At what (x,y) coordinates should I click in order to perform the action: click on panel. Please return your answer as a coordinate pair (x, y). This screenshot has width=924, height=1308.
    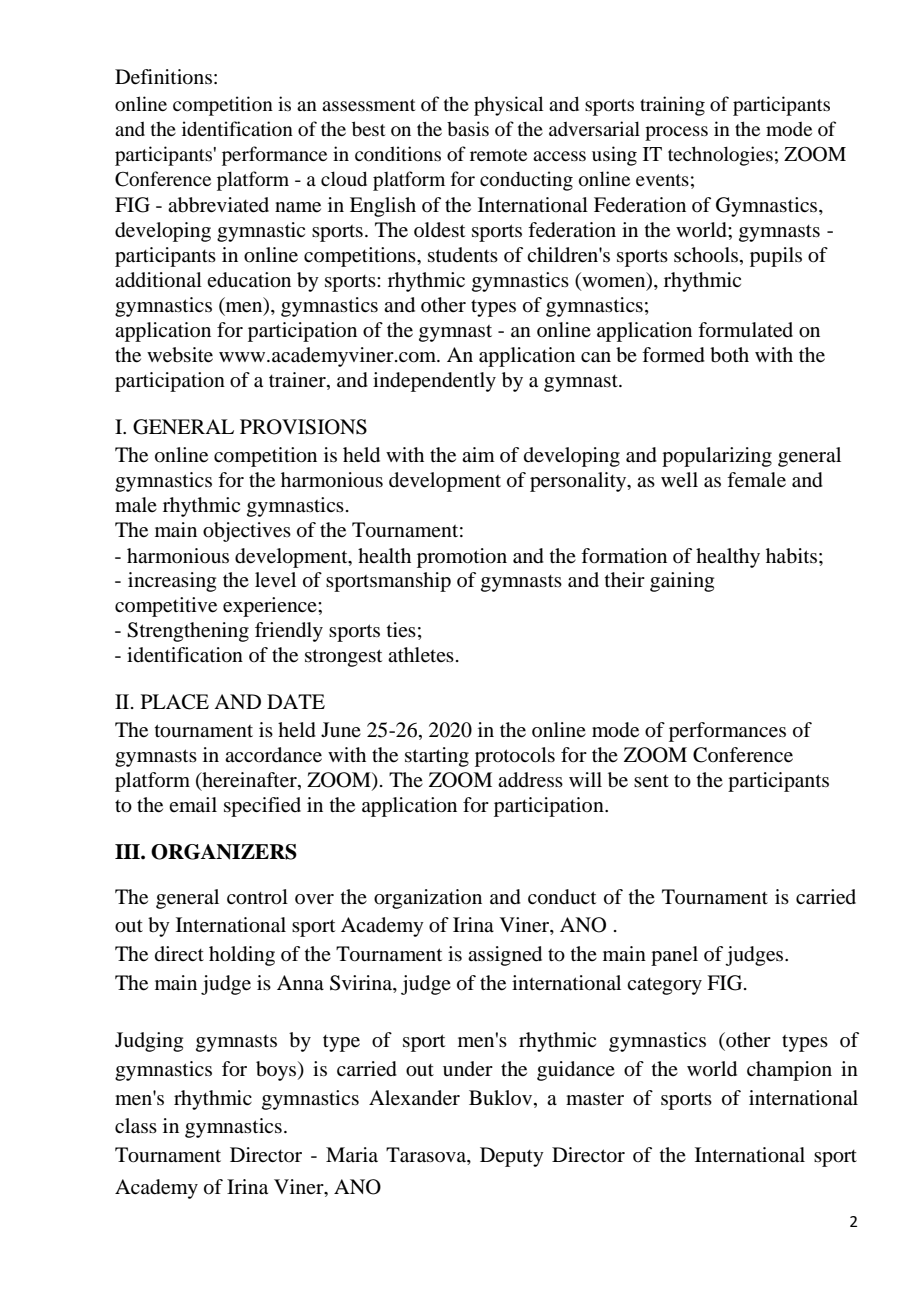
    Looking at the image, I should click on (674, 956).
